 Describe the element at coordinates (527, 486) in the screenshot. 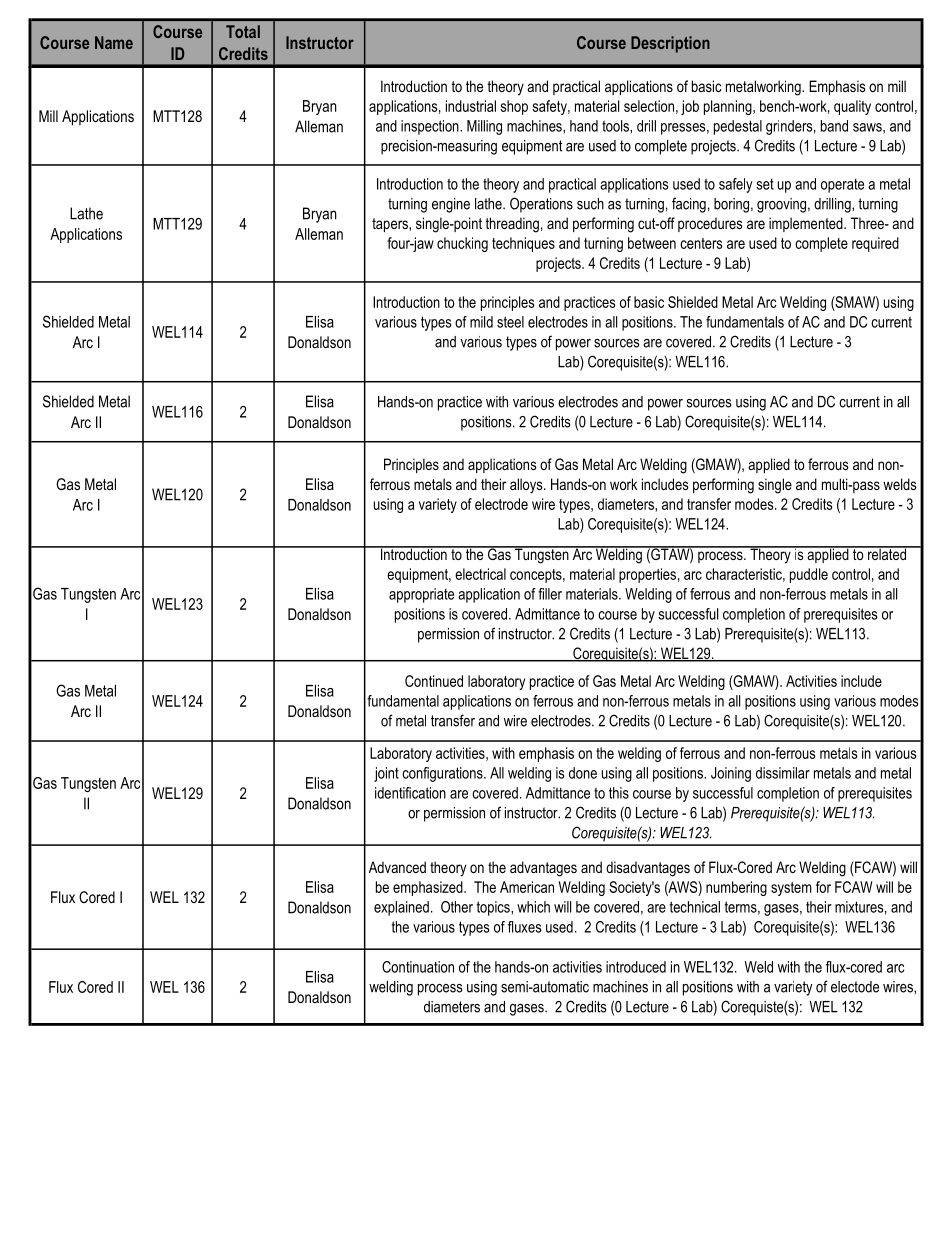

I see `alloys` at that location.
